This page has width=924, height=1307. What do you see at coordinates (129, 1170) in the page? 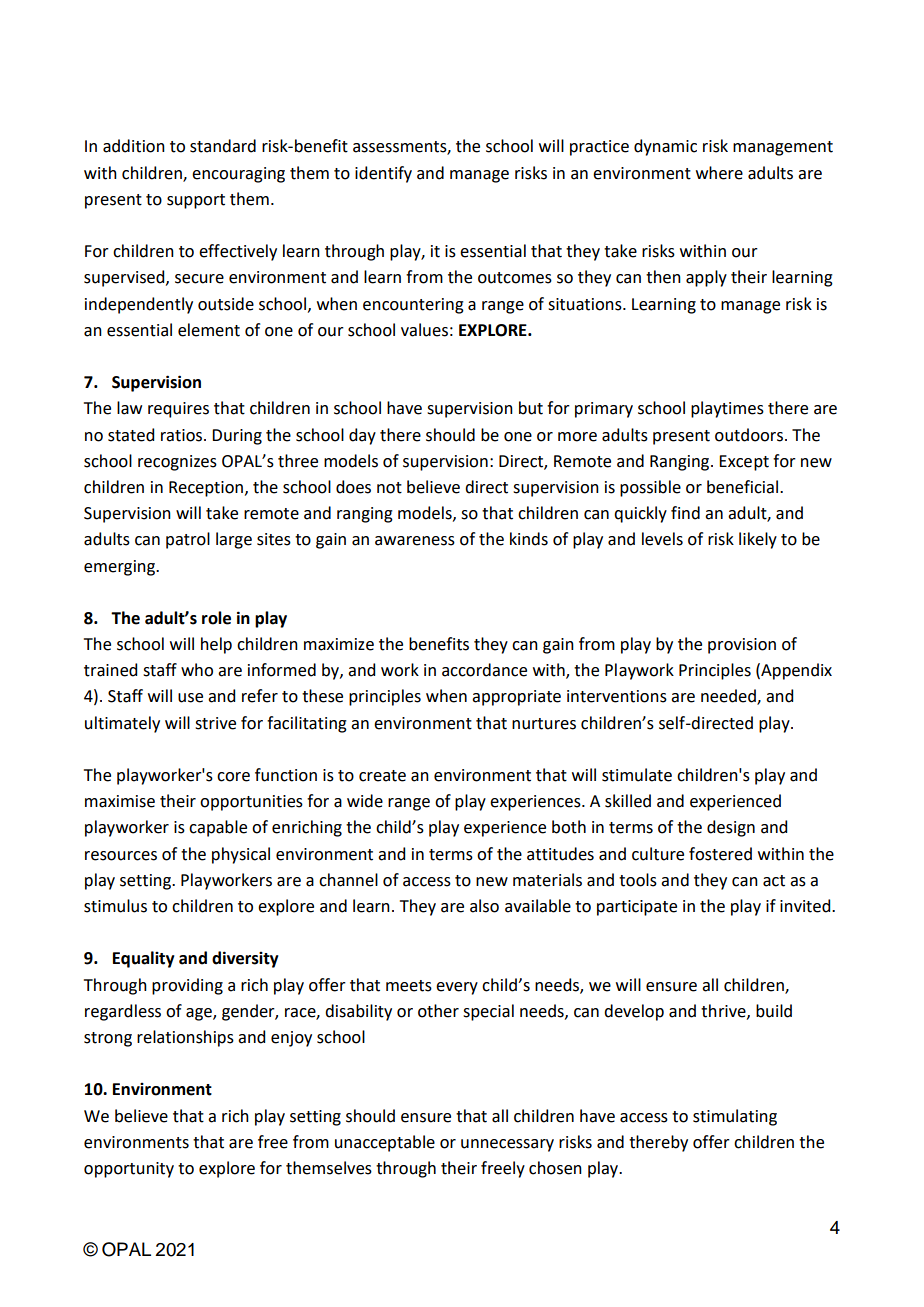
I see `opportunity` at bounding box center [129, 1170].
